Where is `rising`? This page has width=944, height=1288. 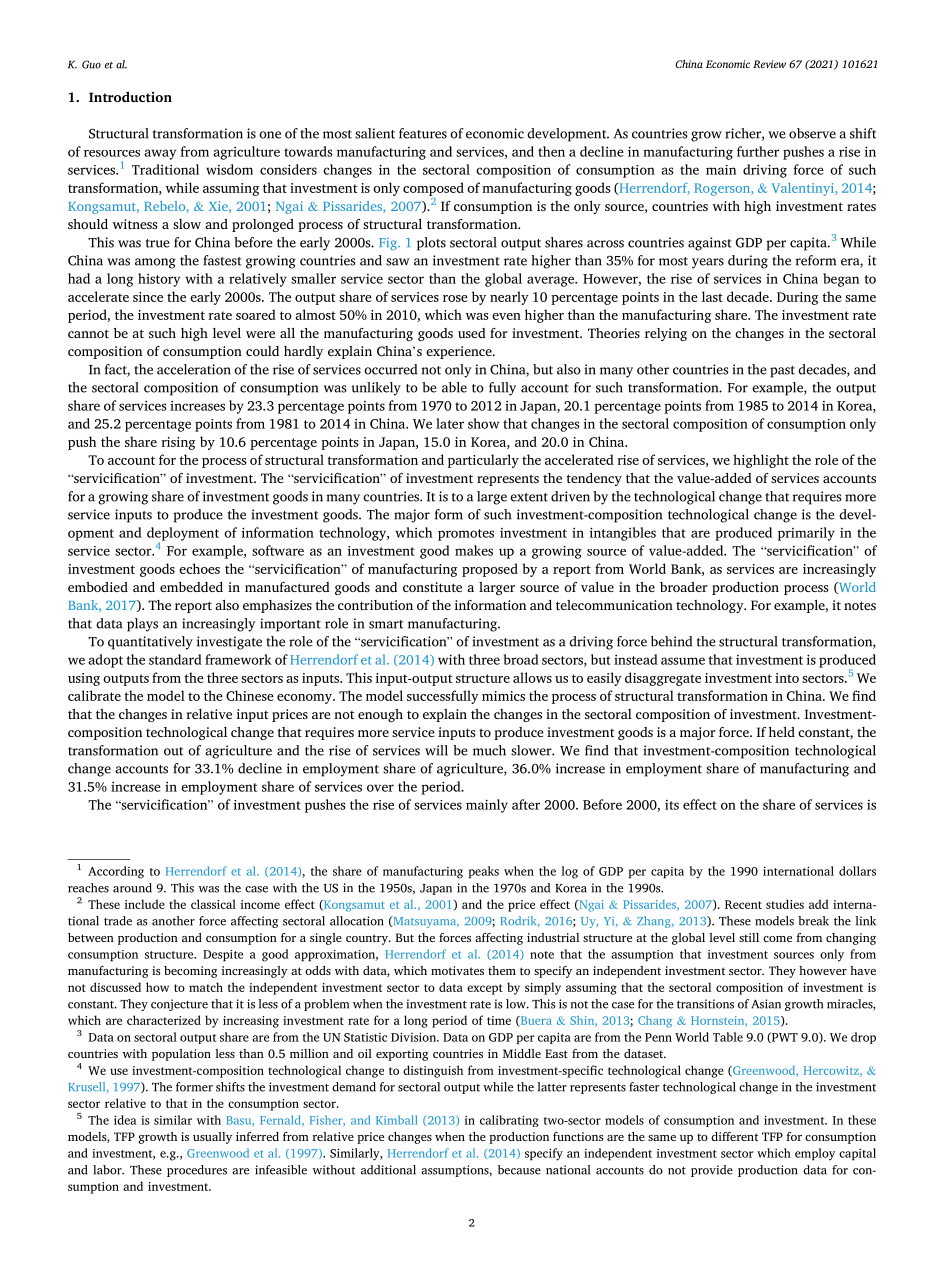 rising is located at coordinates (178, 443).
